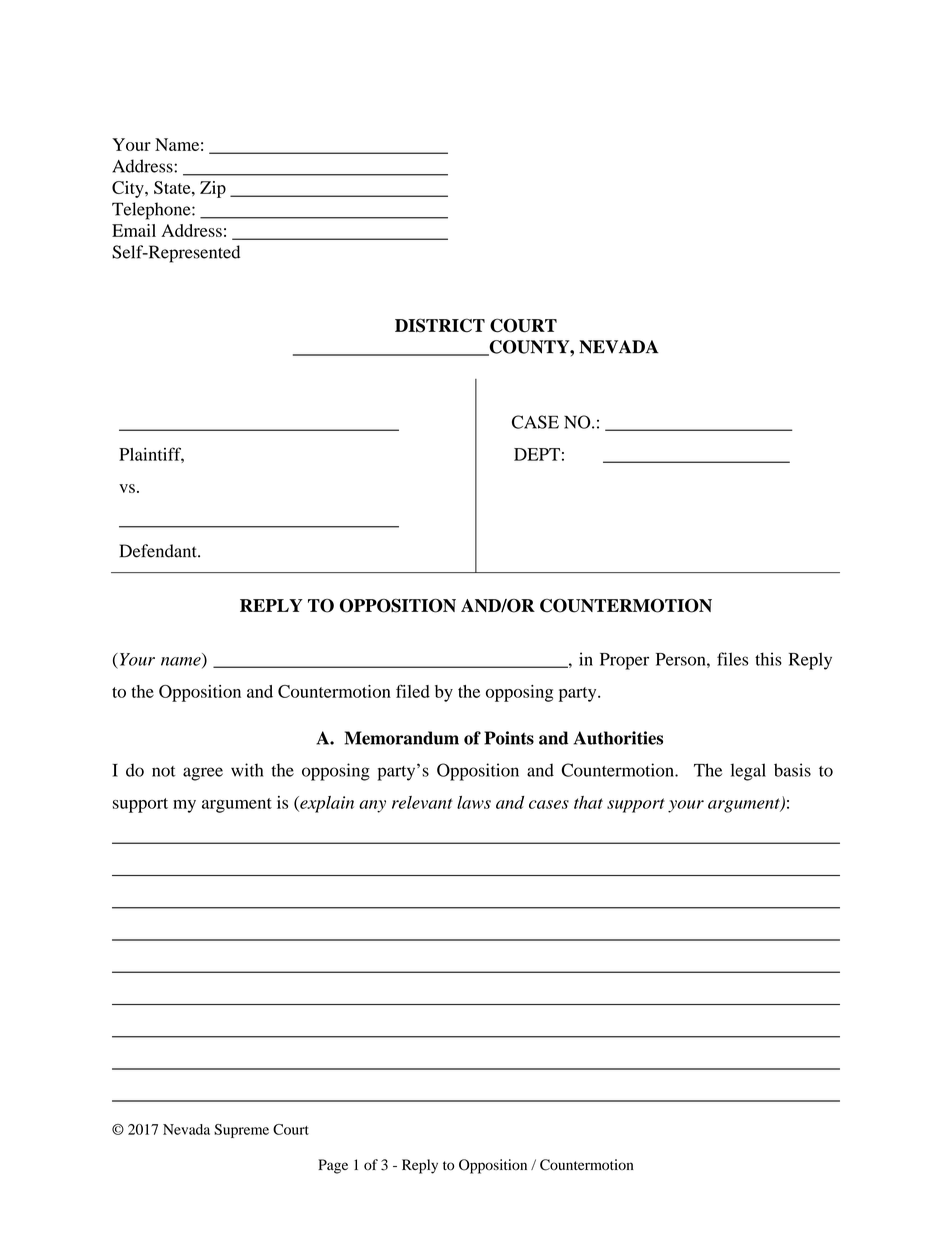 The width and height of the screenshot is (952, 1233). What do you see at coordinates (213, 189) in the screenshot?
I see `Zip` at bounding box center [213, 189].
